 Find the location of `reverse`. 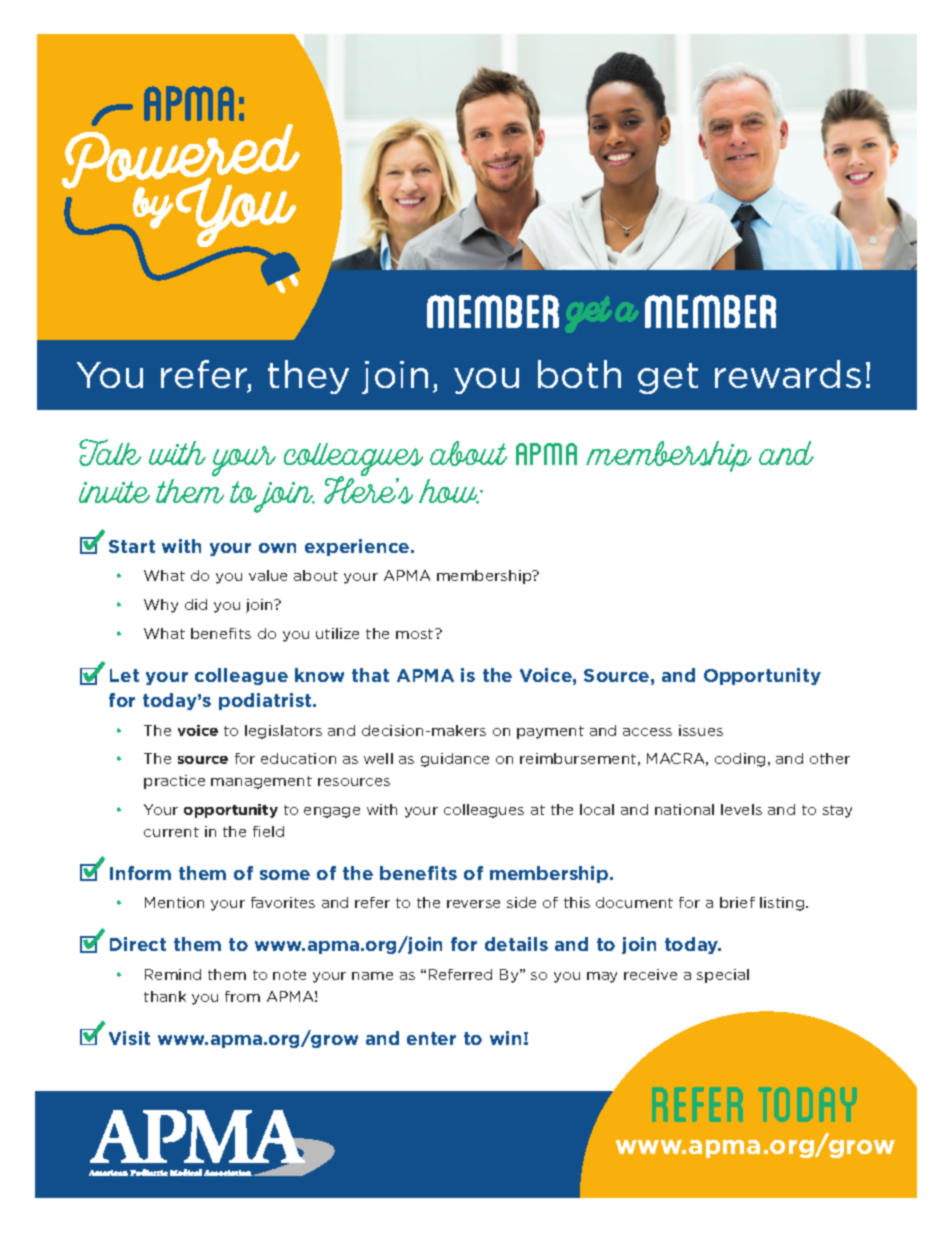

reverse is located at coordinates (473, 904).
